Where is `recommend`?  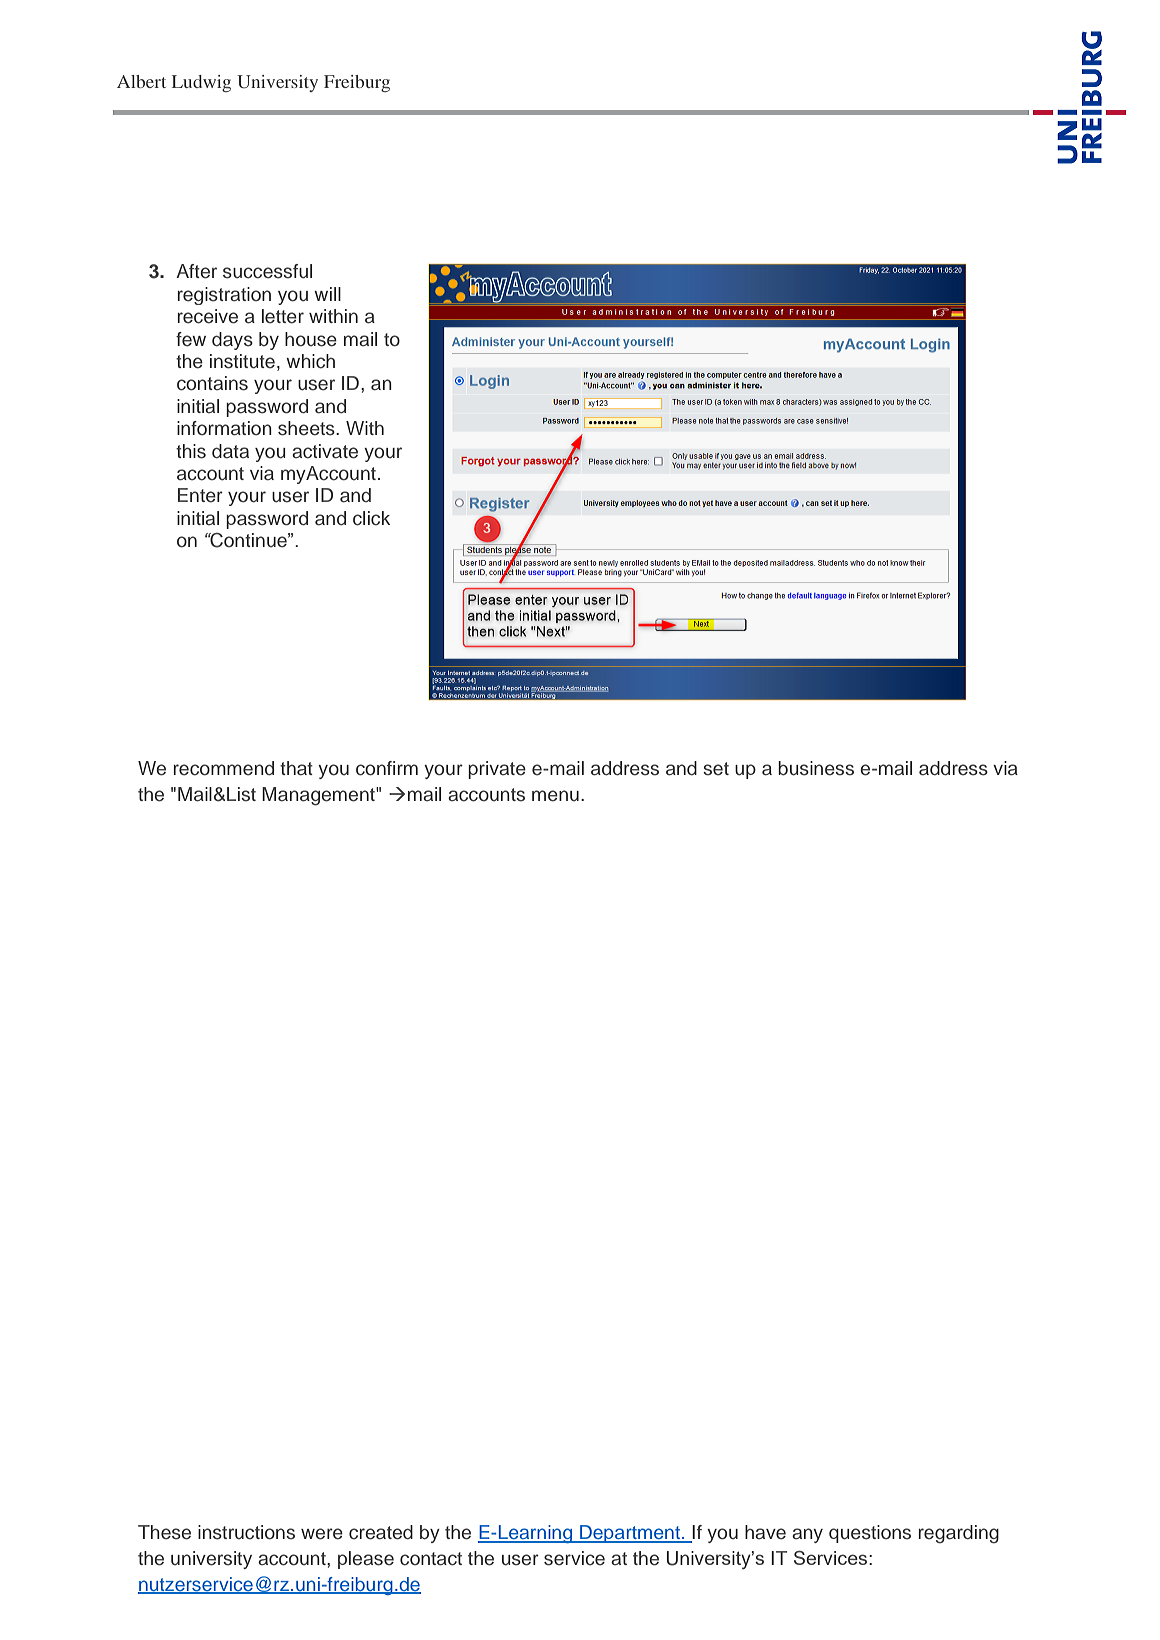 recommend is located at coordinates (223, 768).
